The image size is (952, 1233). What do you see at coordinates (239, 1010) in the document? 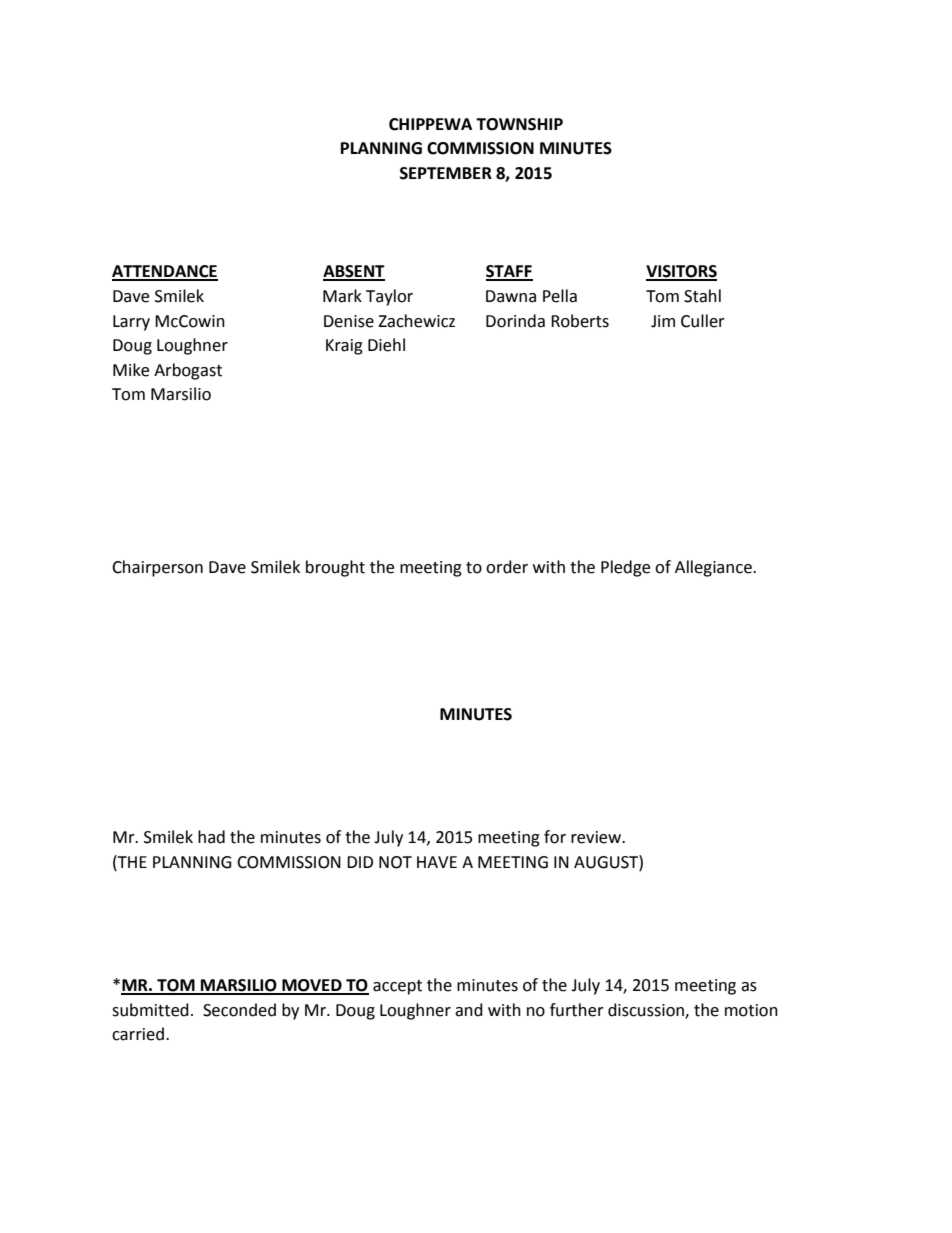
I see `Seconded` at bounding box center [239, 1010].
